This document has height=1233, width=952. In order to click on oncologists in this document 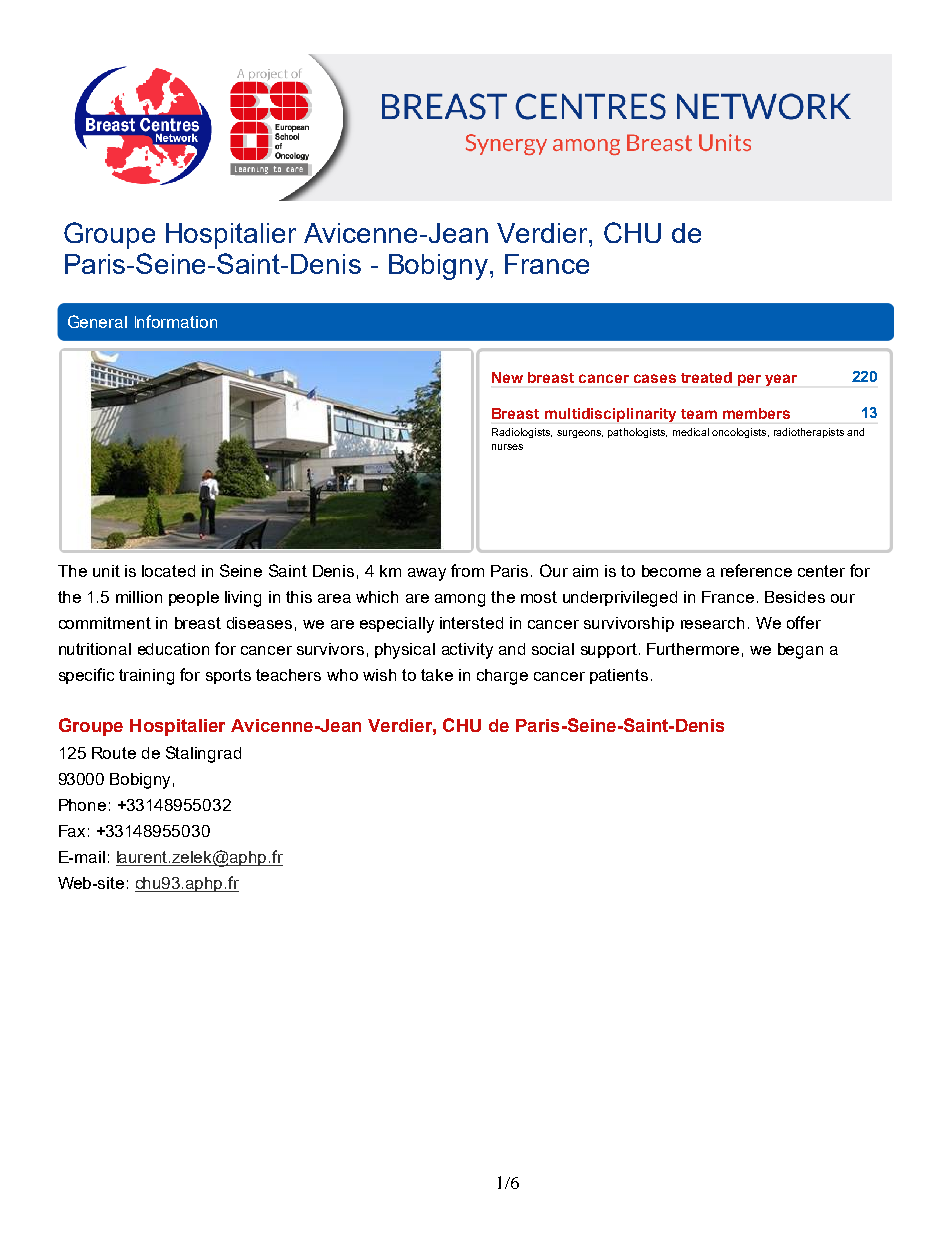, I will do `click(740, 433)`.
